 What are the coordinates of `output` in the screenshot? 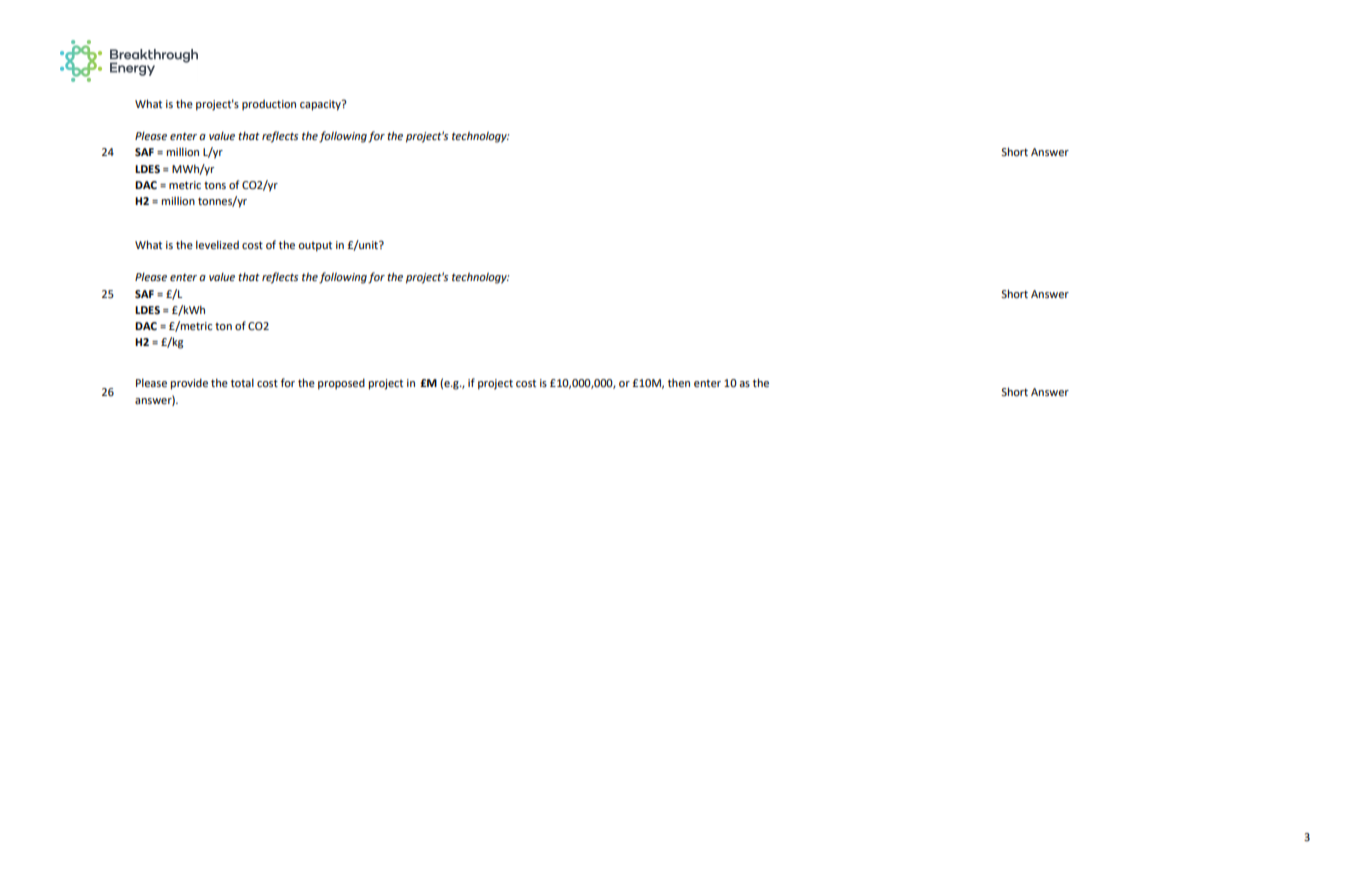 It's located at (315, 247).
